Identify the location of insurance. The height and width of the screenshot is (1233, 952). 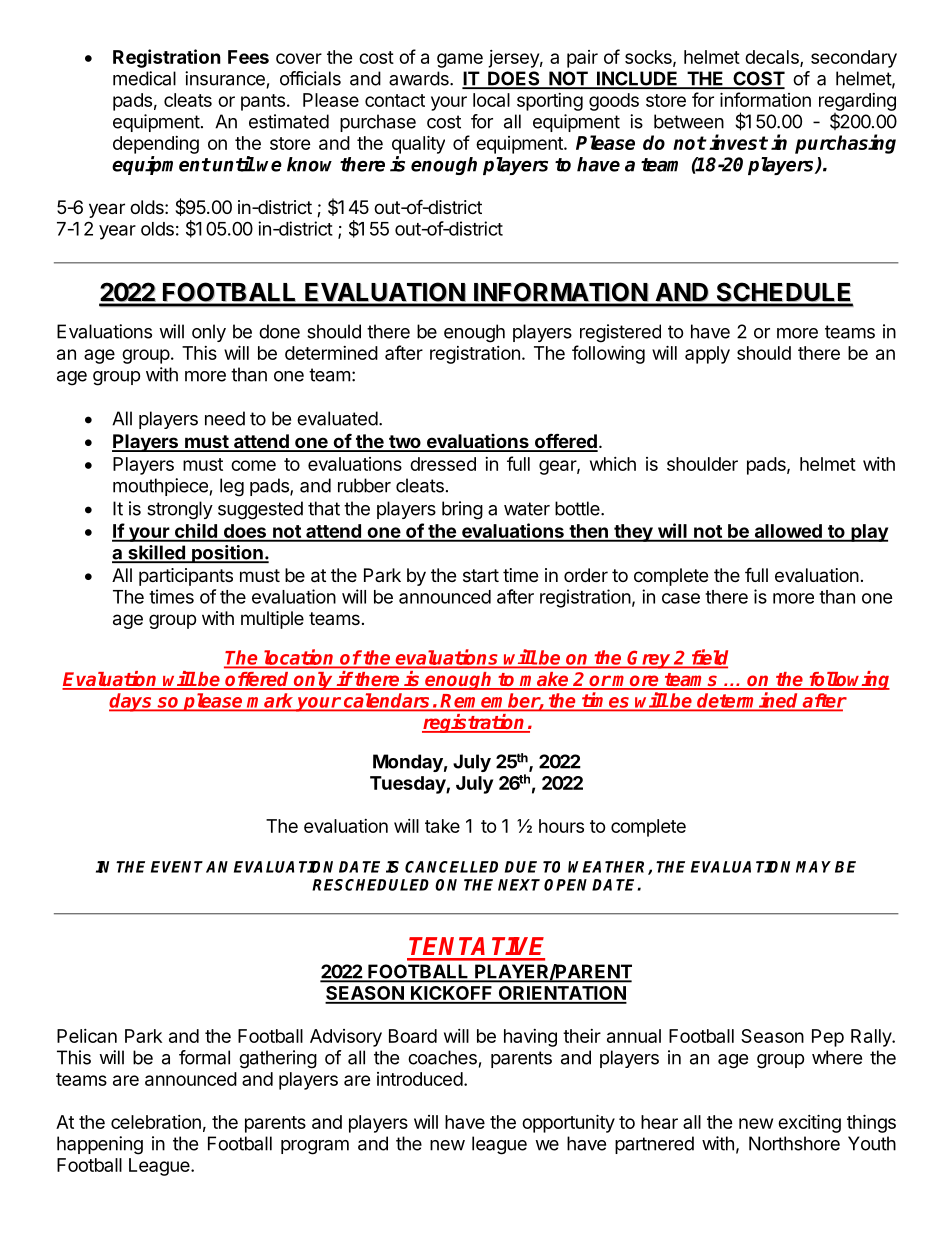
(225, 78).
